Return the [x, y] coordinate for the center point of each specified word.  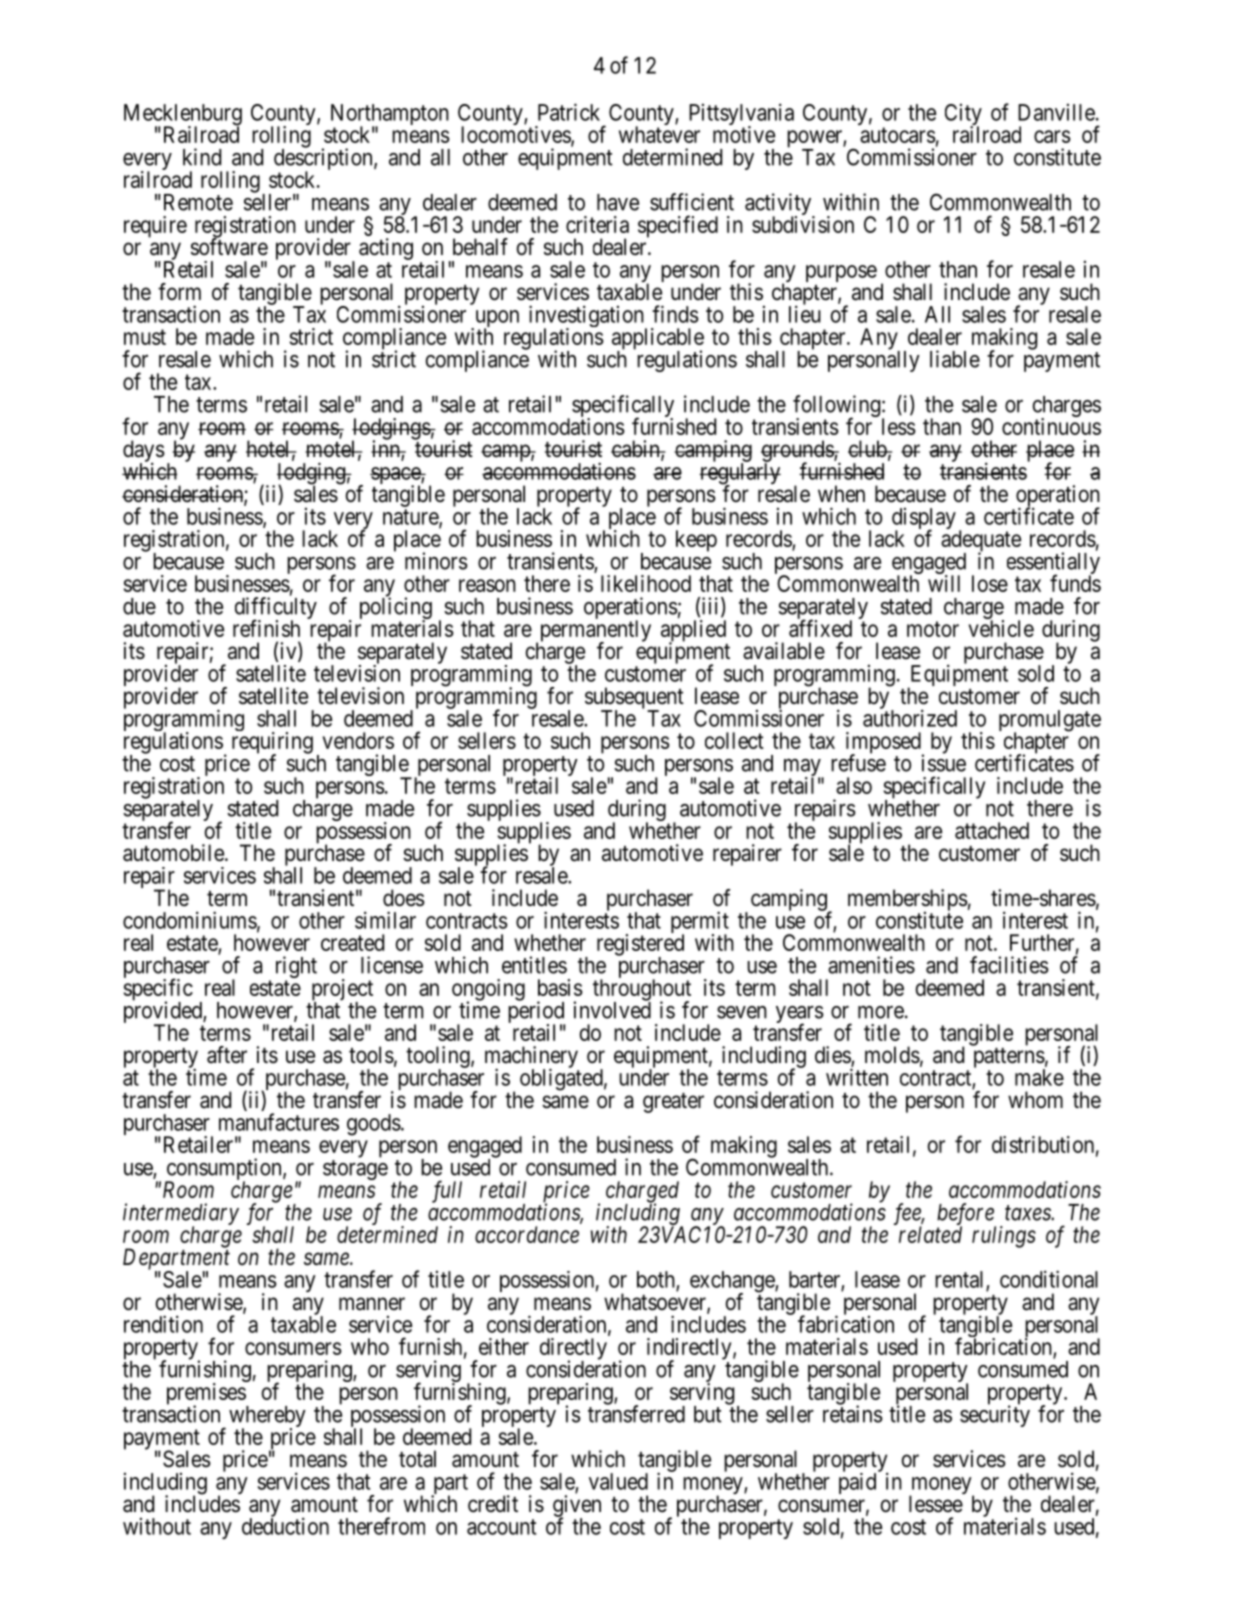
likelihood [646, 583]
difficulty [276, 609]
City [963, 116]
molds [892, 1055]
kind [202, 157]
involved [612, 1009]
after [227, 1055]
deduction [285, 1526]
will [944, 583]
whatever [659, 134]
